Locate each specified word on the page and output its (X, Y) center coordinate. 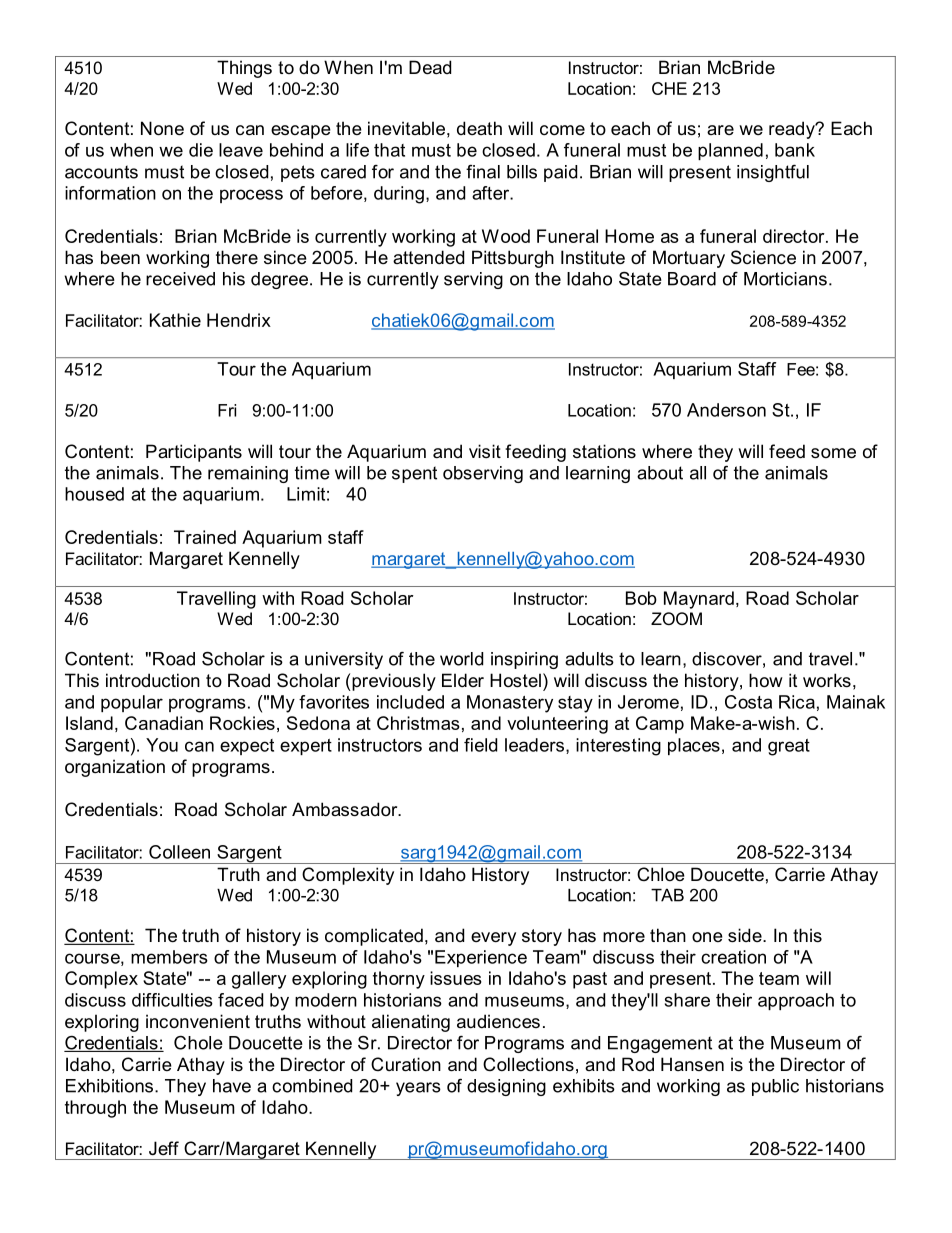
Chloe (661, 874)
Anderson (726, 410)
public (775, 1087)
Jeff (164, 1148)
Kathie (175, 320)
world (461, 659)
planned (730, 151)
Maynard (699, 600)
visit (485, 451)
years (418, 1089)
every (493, 939)
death (479, 128)
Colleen (179, 852)
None (162, 128)
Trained (205, 537)
